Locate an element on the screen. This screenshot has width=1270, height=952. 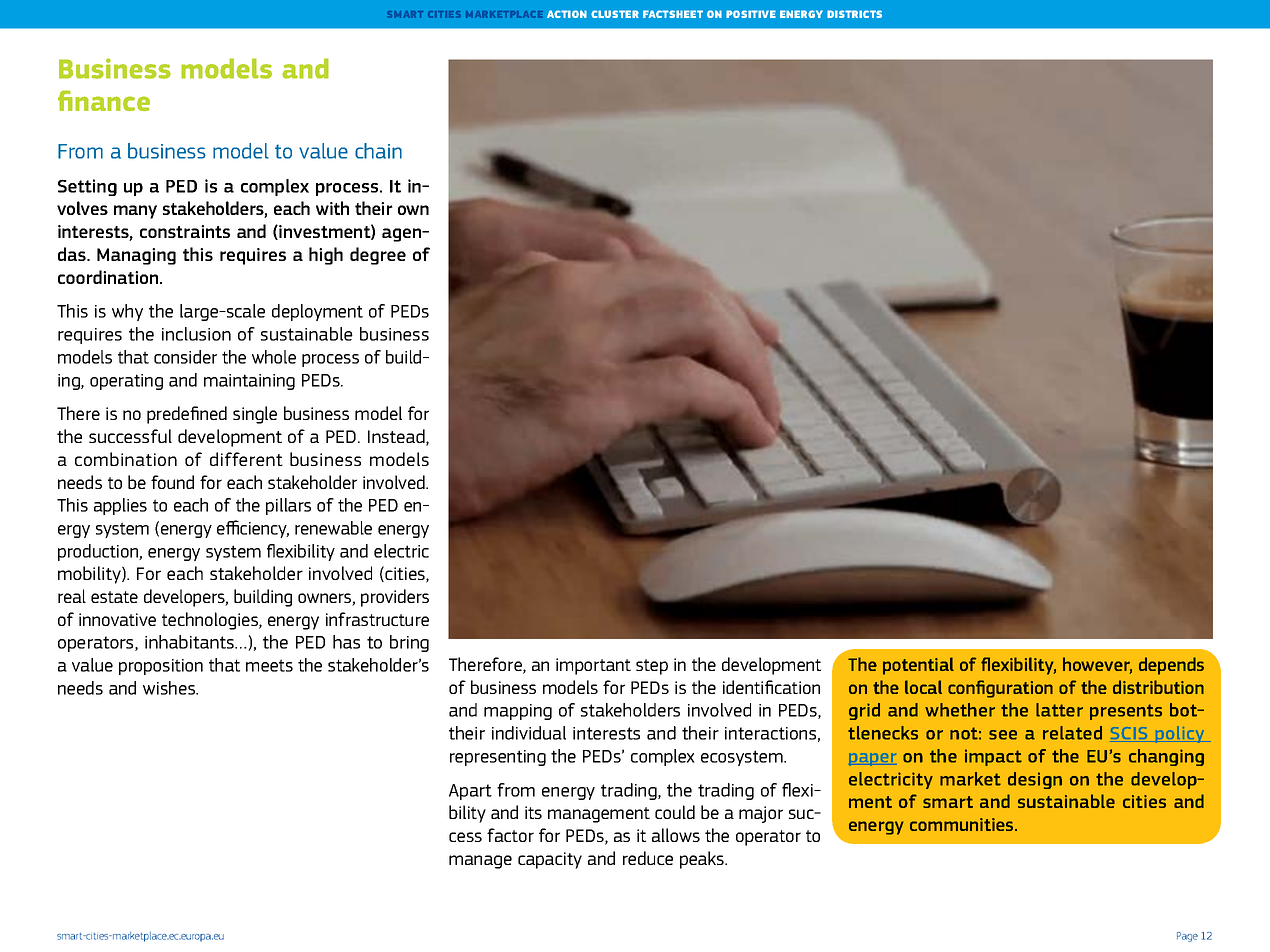
finance is located at coordinates (104, 100).
